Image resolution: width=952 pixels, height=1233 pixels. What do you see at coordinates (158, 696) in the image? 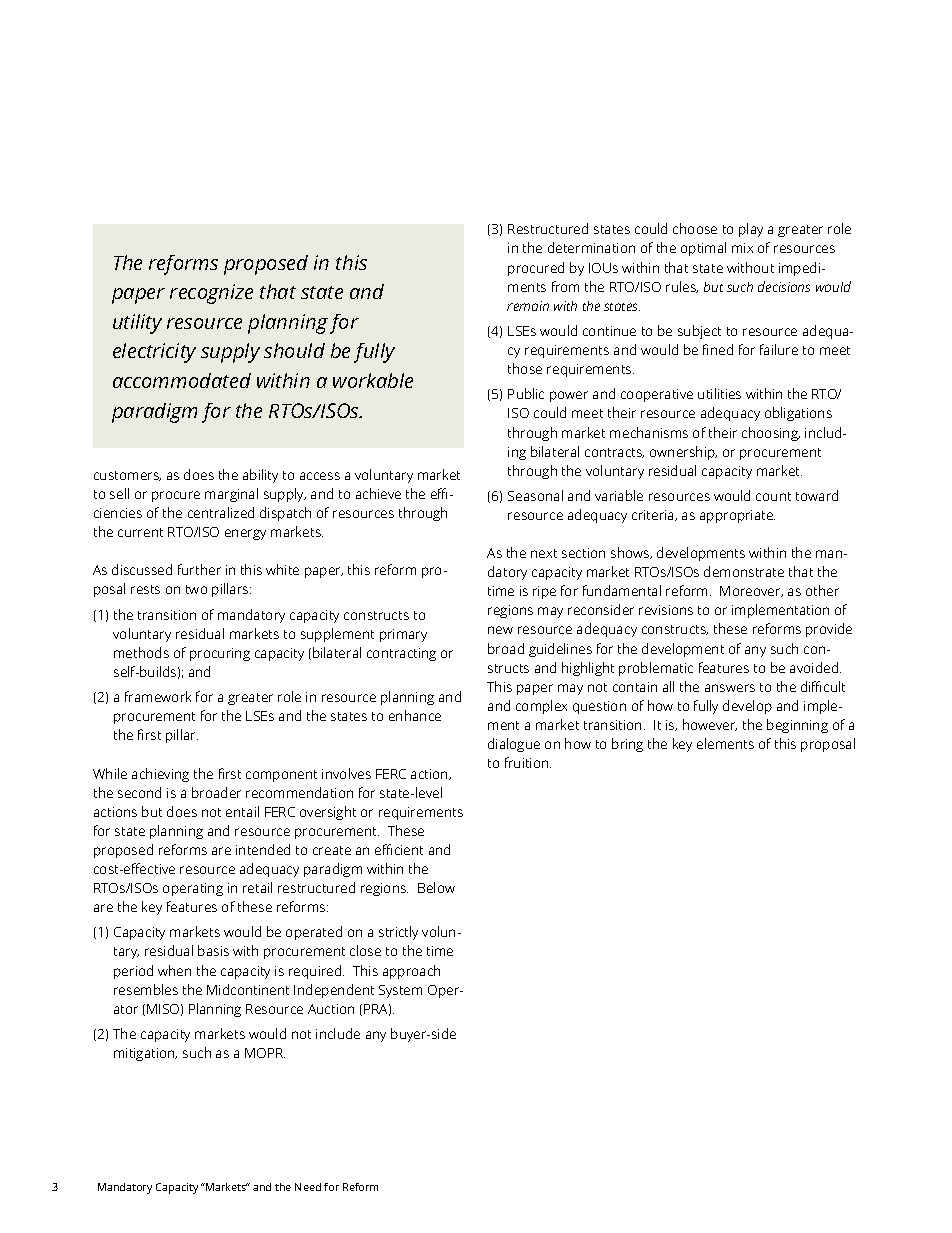
I see `framework` at bounding box center [158, 696].
